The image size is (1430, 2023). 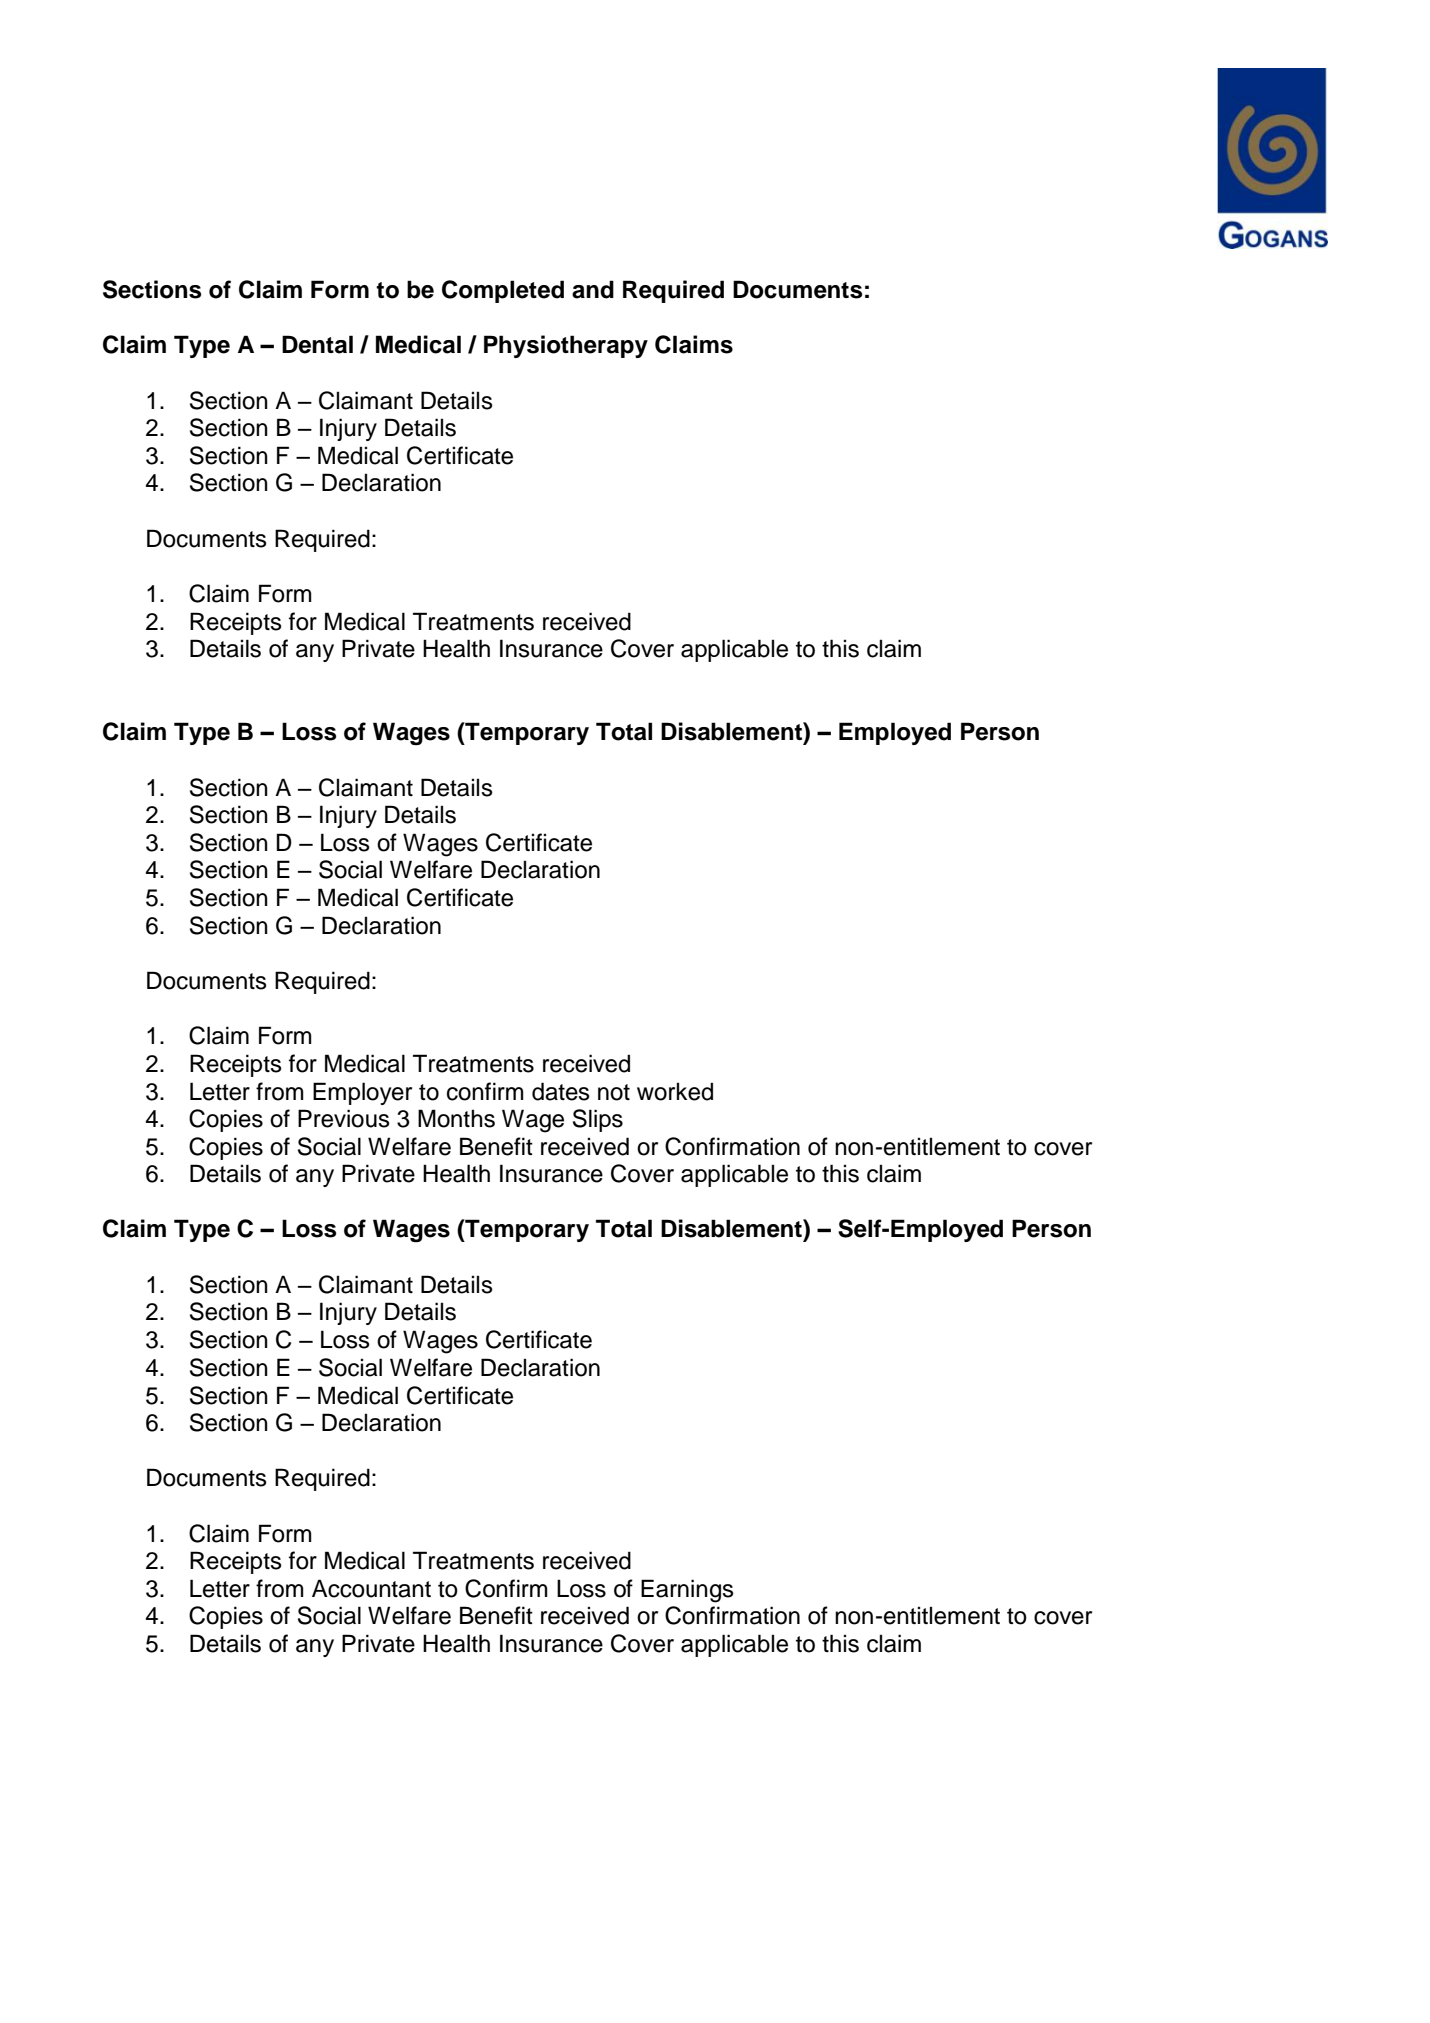 I want to click on Slips, so click(x=598, y=1120).
